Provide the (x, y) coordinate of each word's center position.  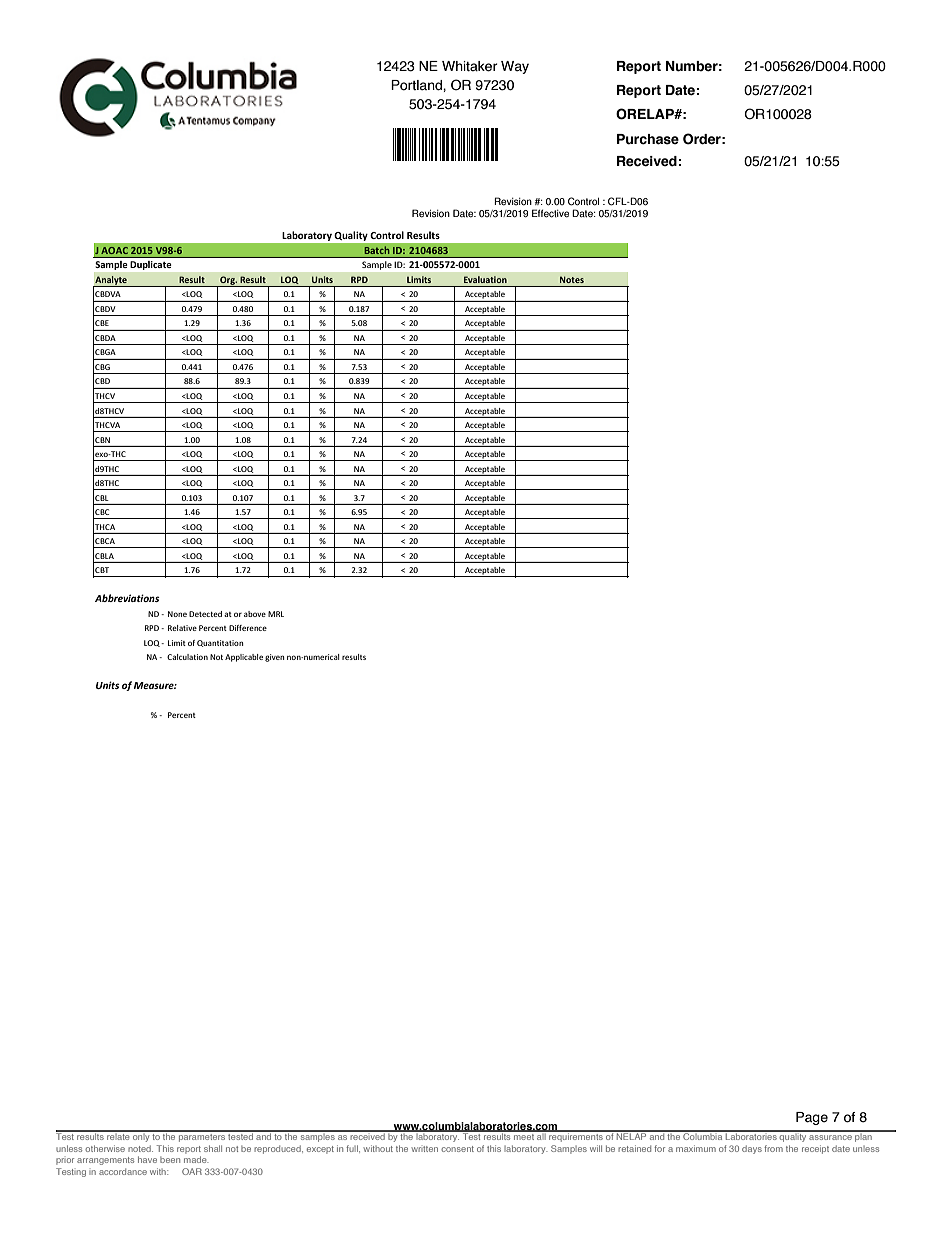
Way (515, 67)
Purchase (648, 139)
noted (140, 1148)
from (773, 1148)
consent (457, 1149)
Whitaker (470, 66)
